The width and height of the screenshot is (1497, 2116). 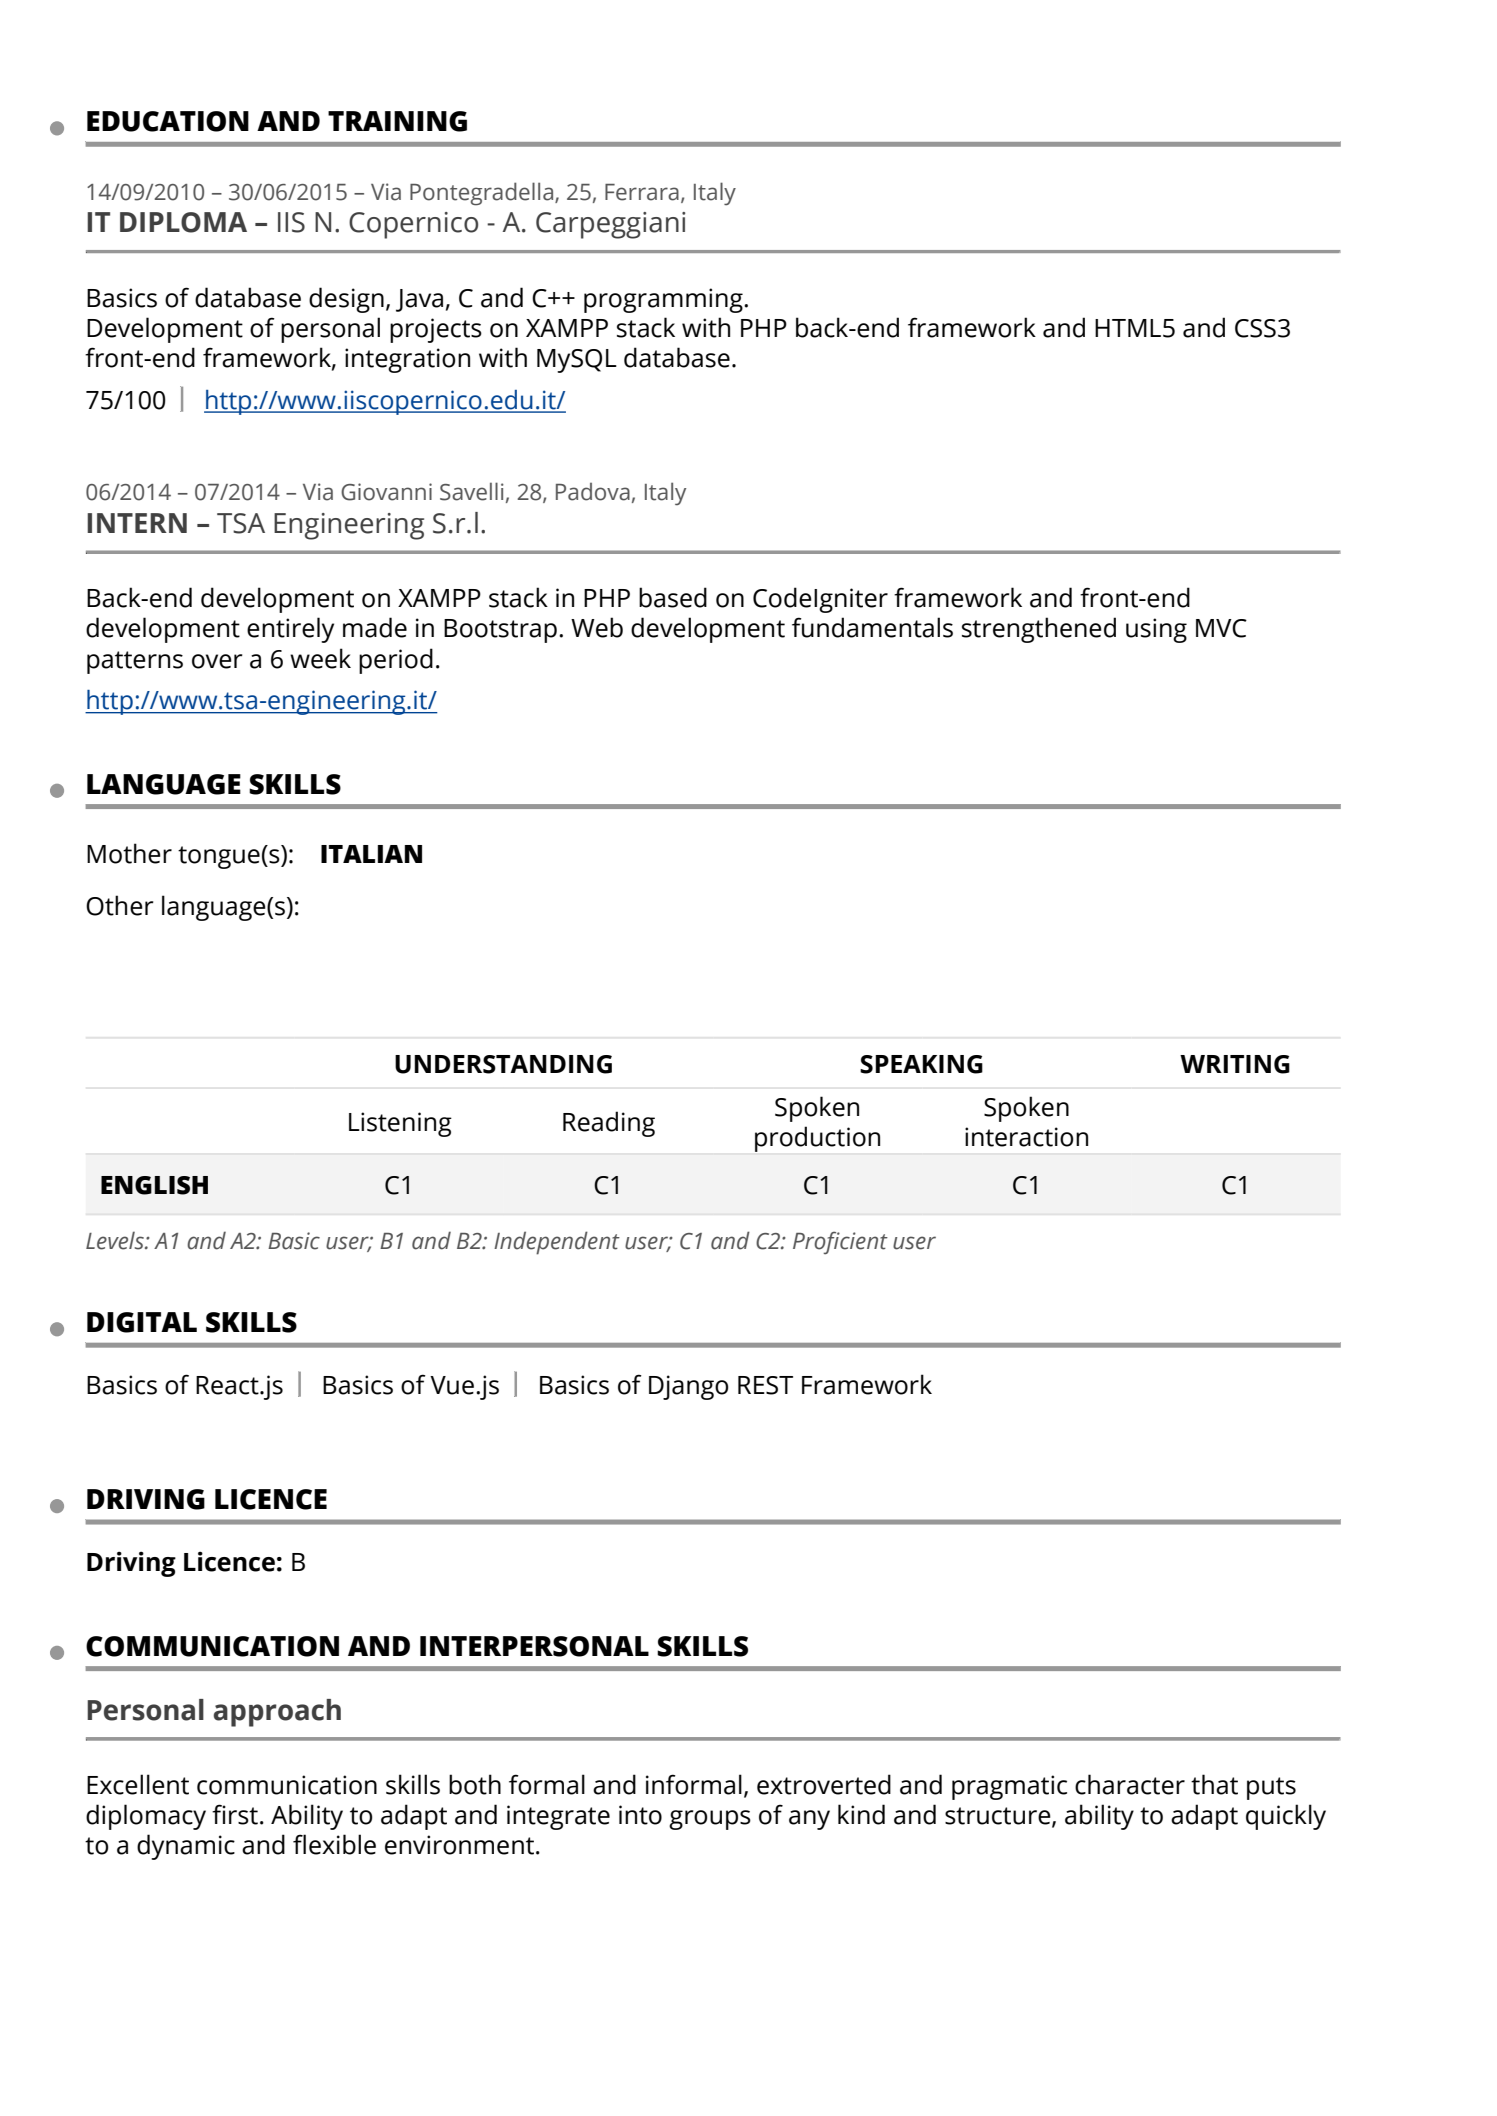 I want to click on entirely, so click(x=290, y=630).
